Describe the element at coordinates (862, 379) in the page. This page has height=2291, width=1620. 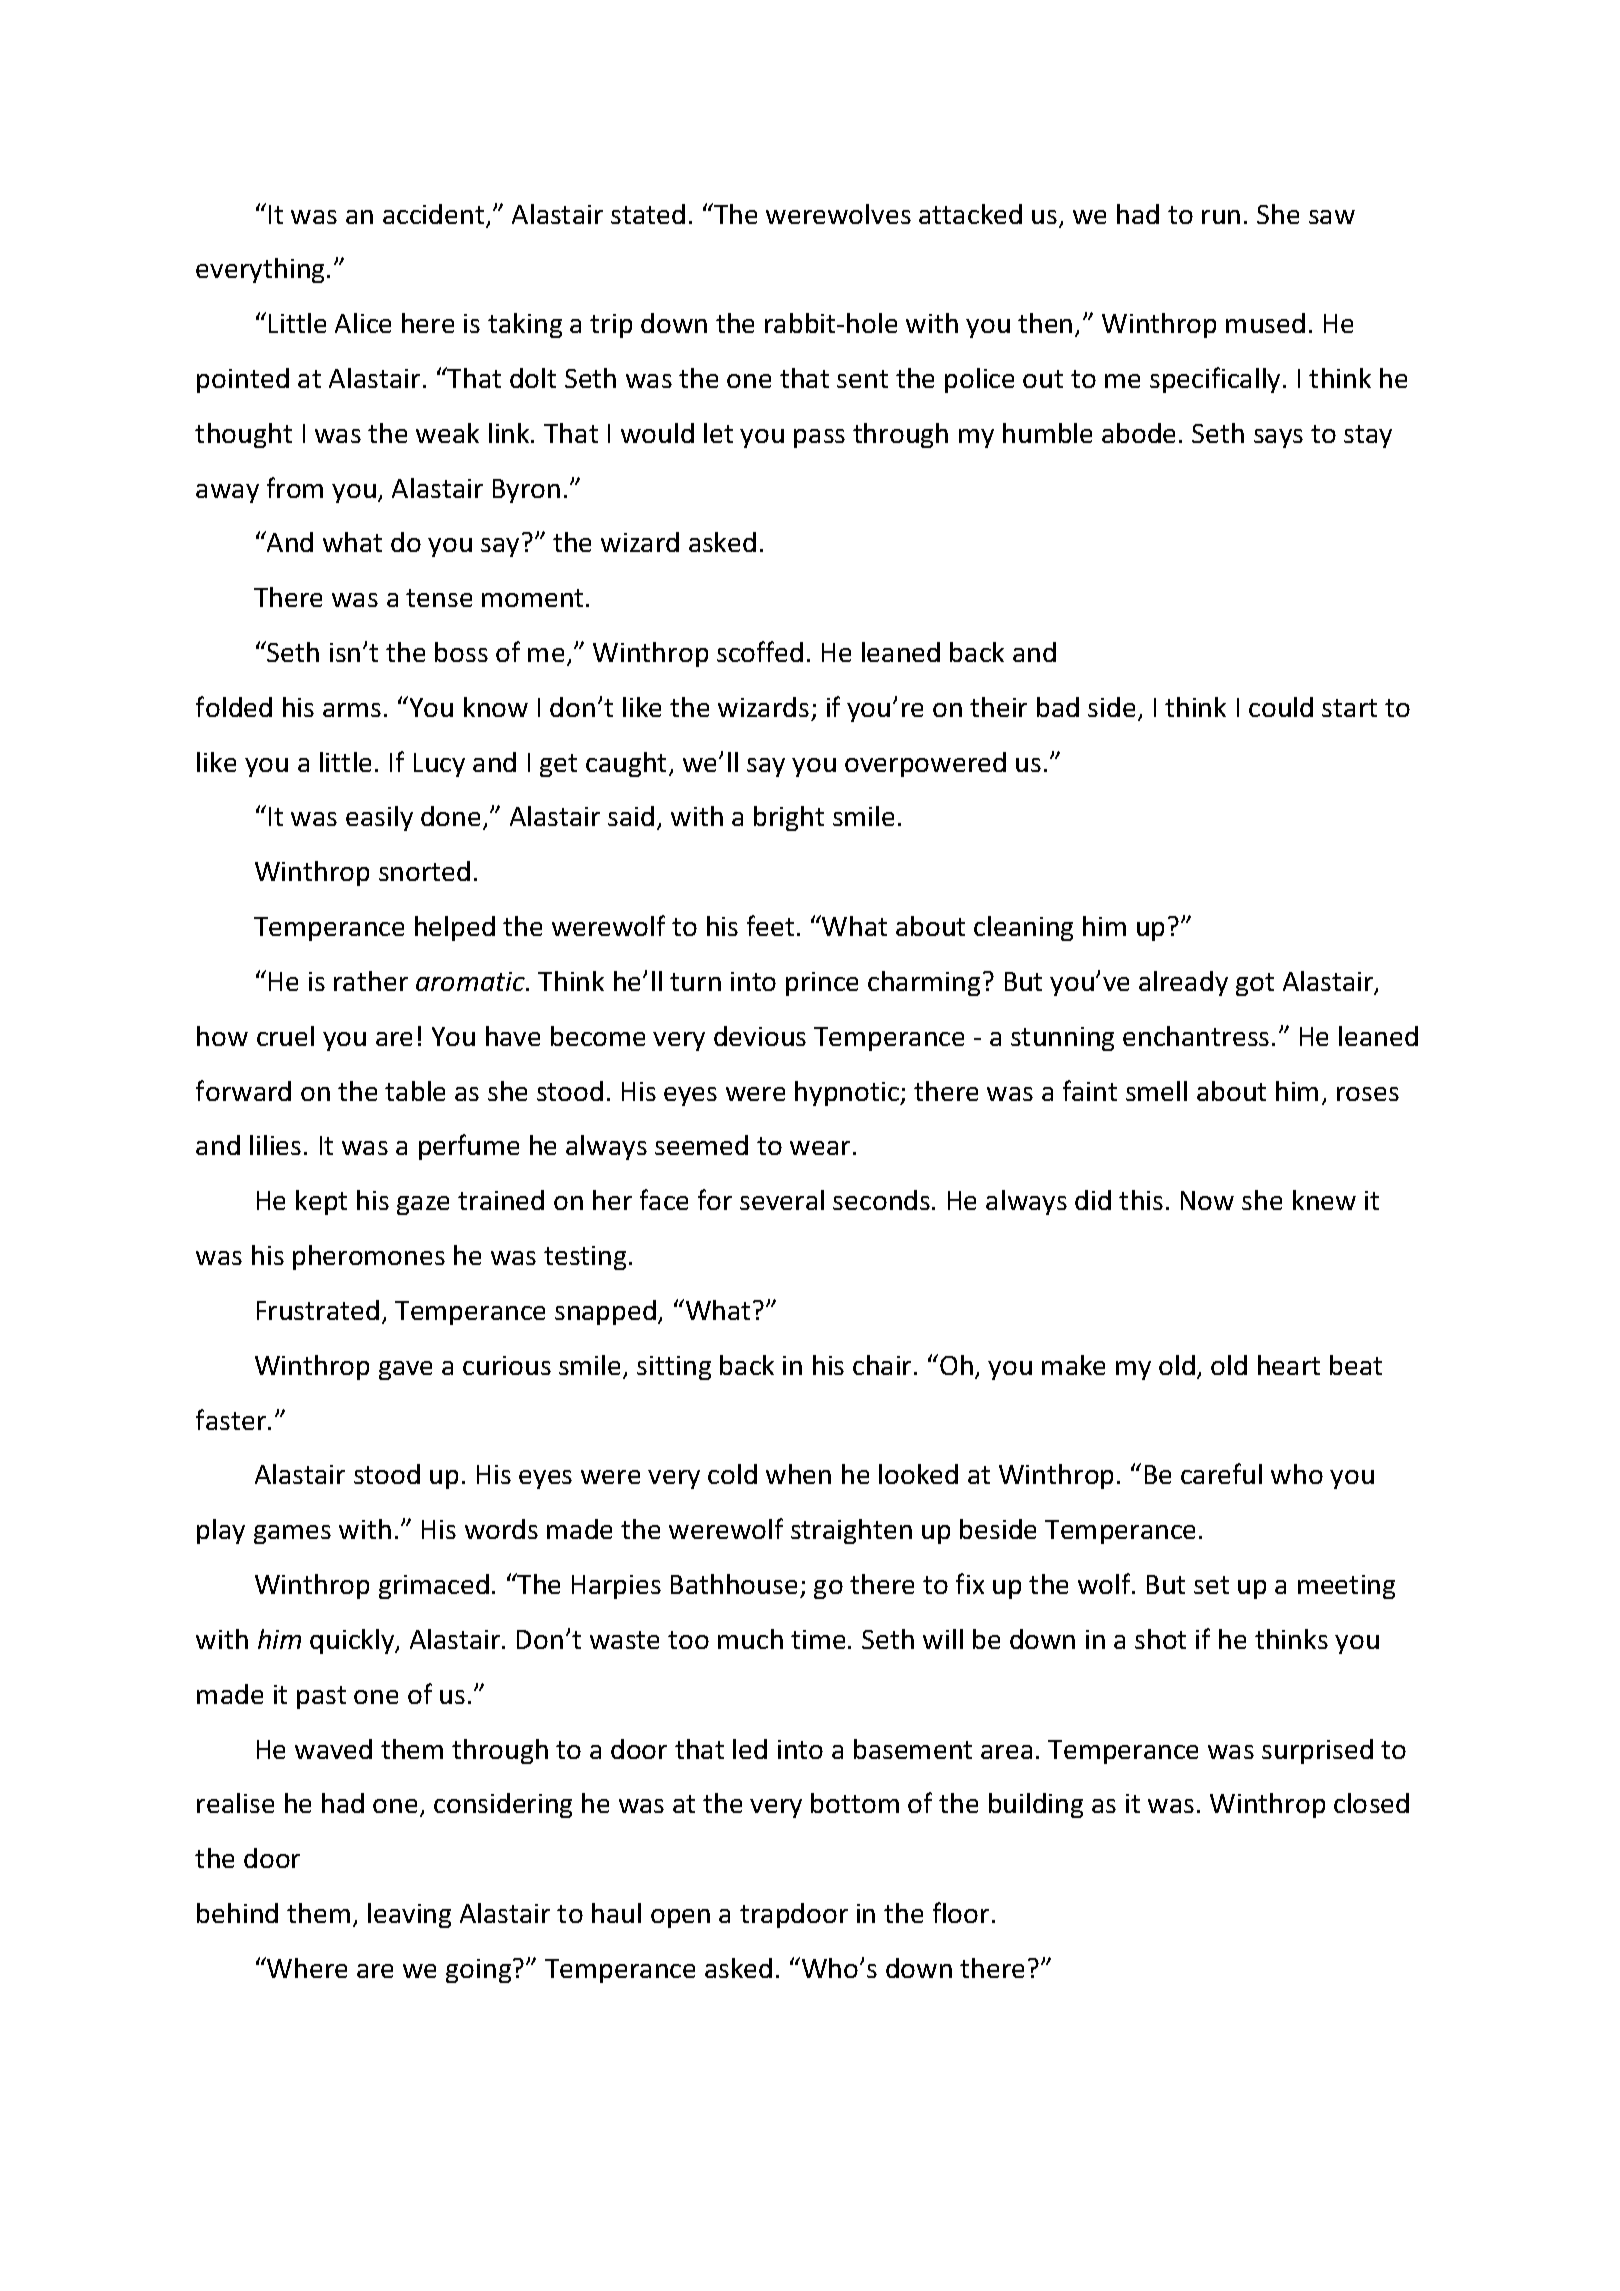
I see `sent` at that location.
